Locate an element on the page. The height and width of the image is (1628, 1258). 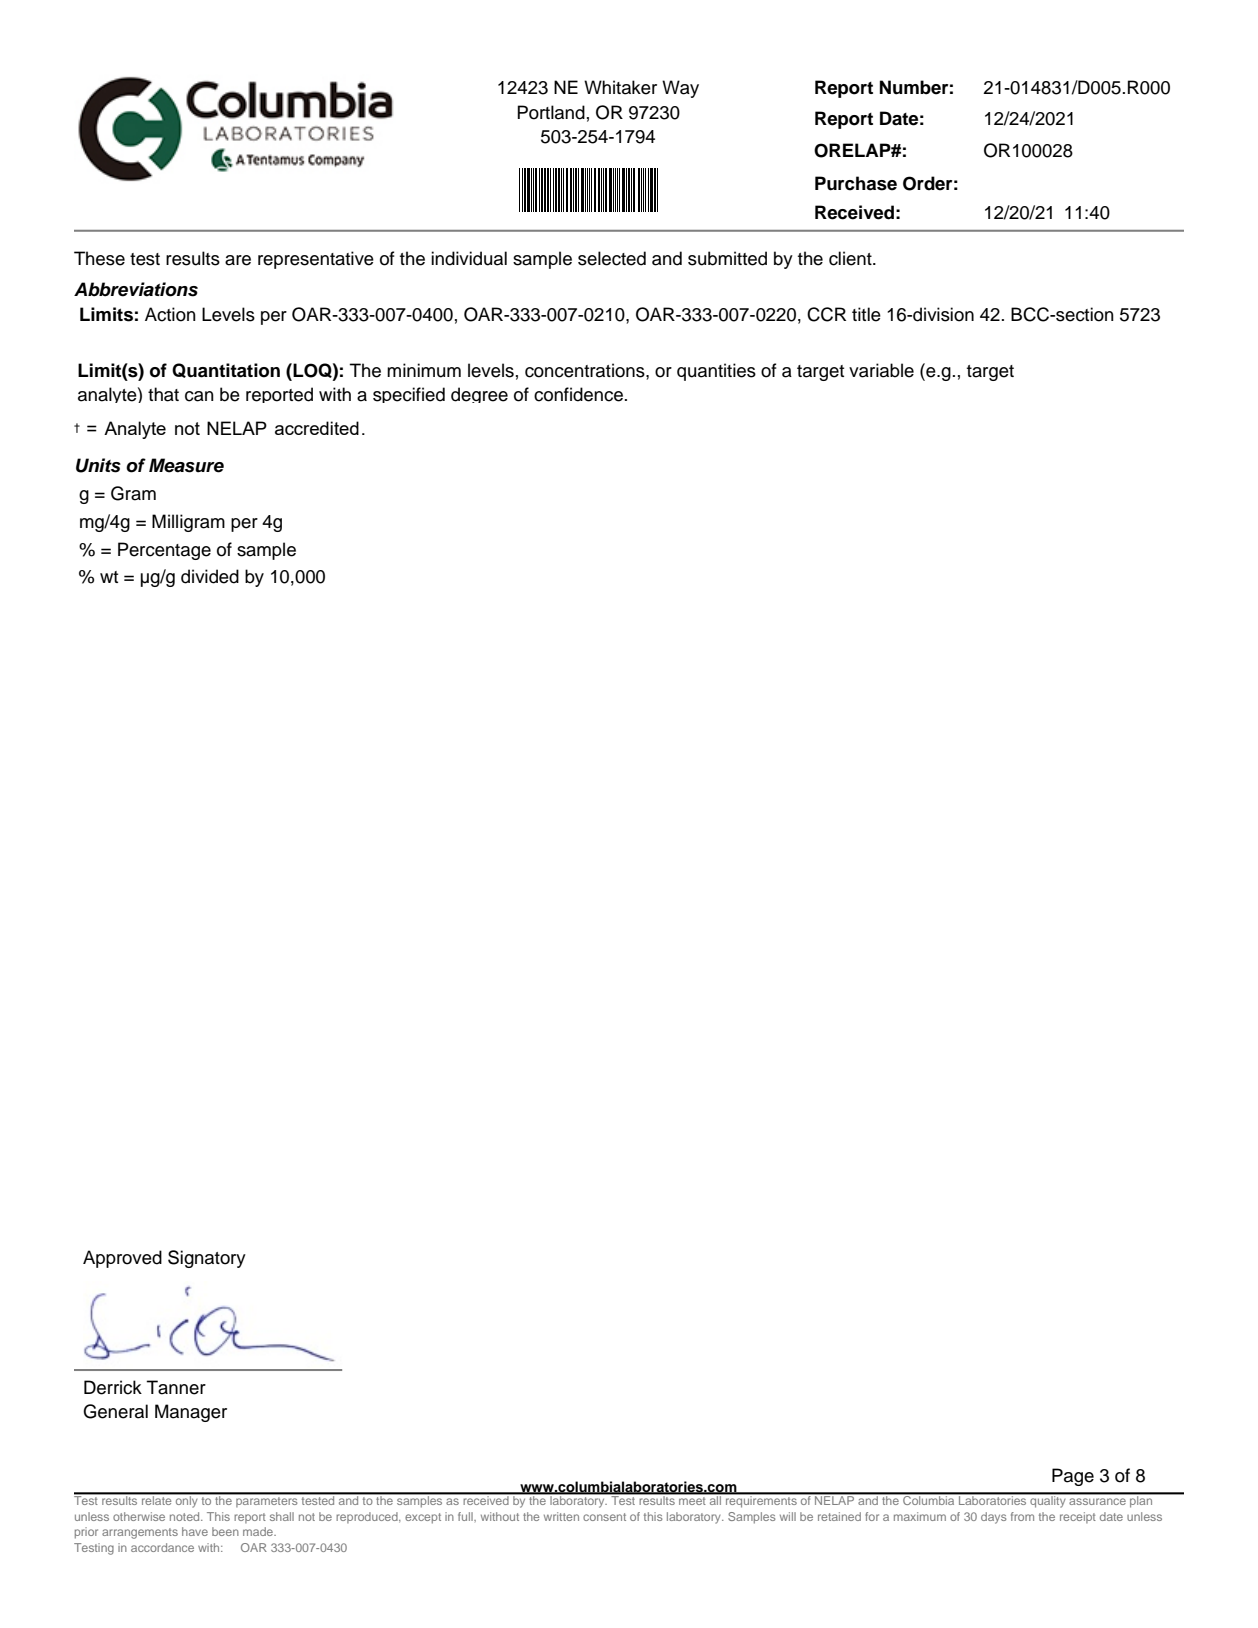
variable is located at coordinates (881, 370).
